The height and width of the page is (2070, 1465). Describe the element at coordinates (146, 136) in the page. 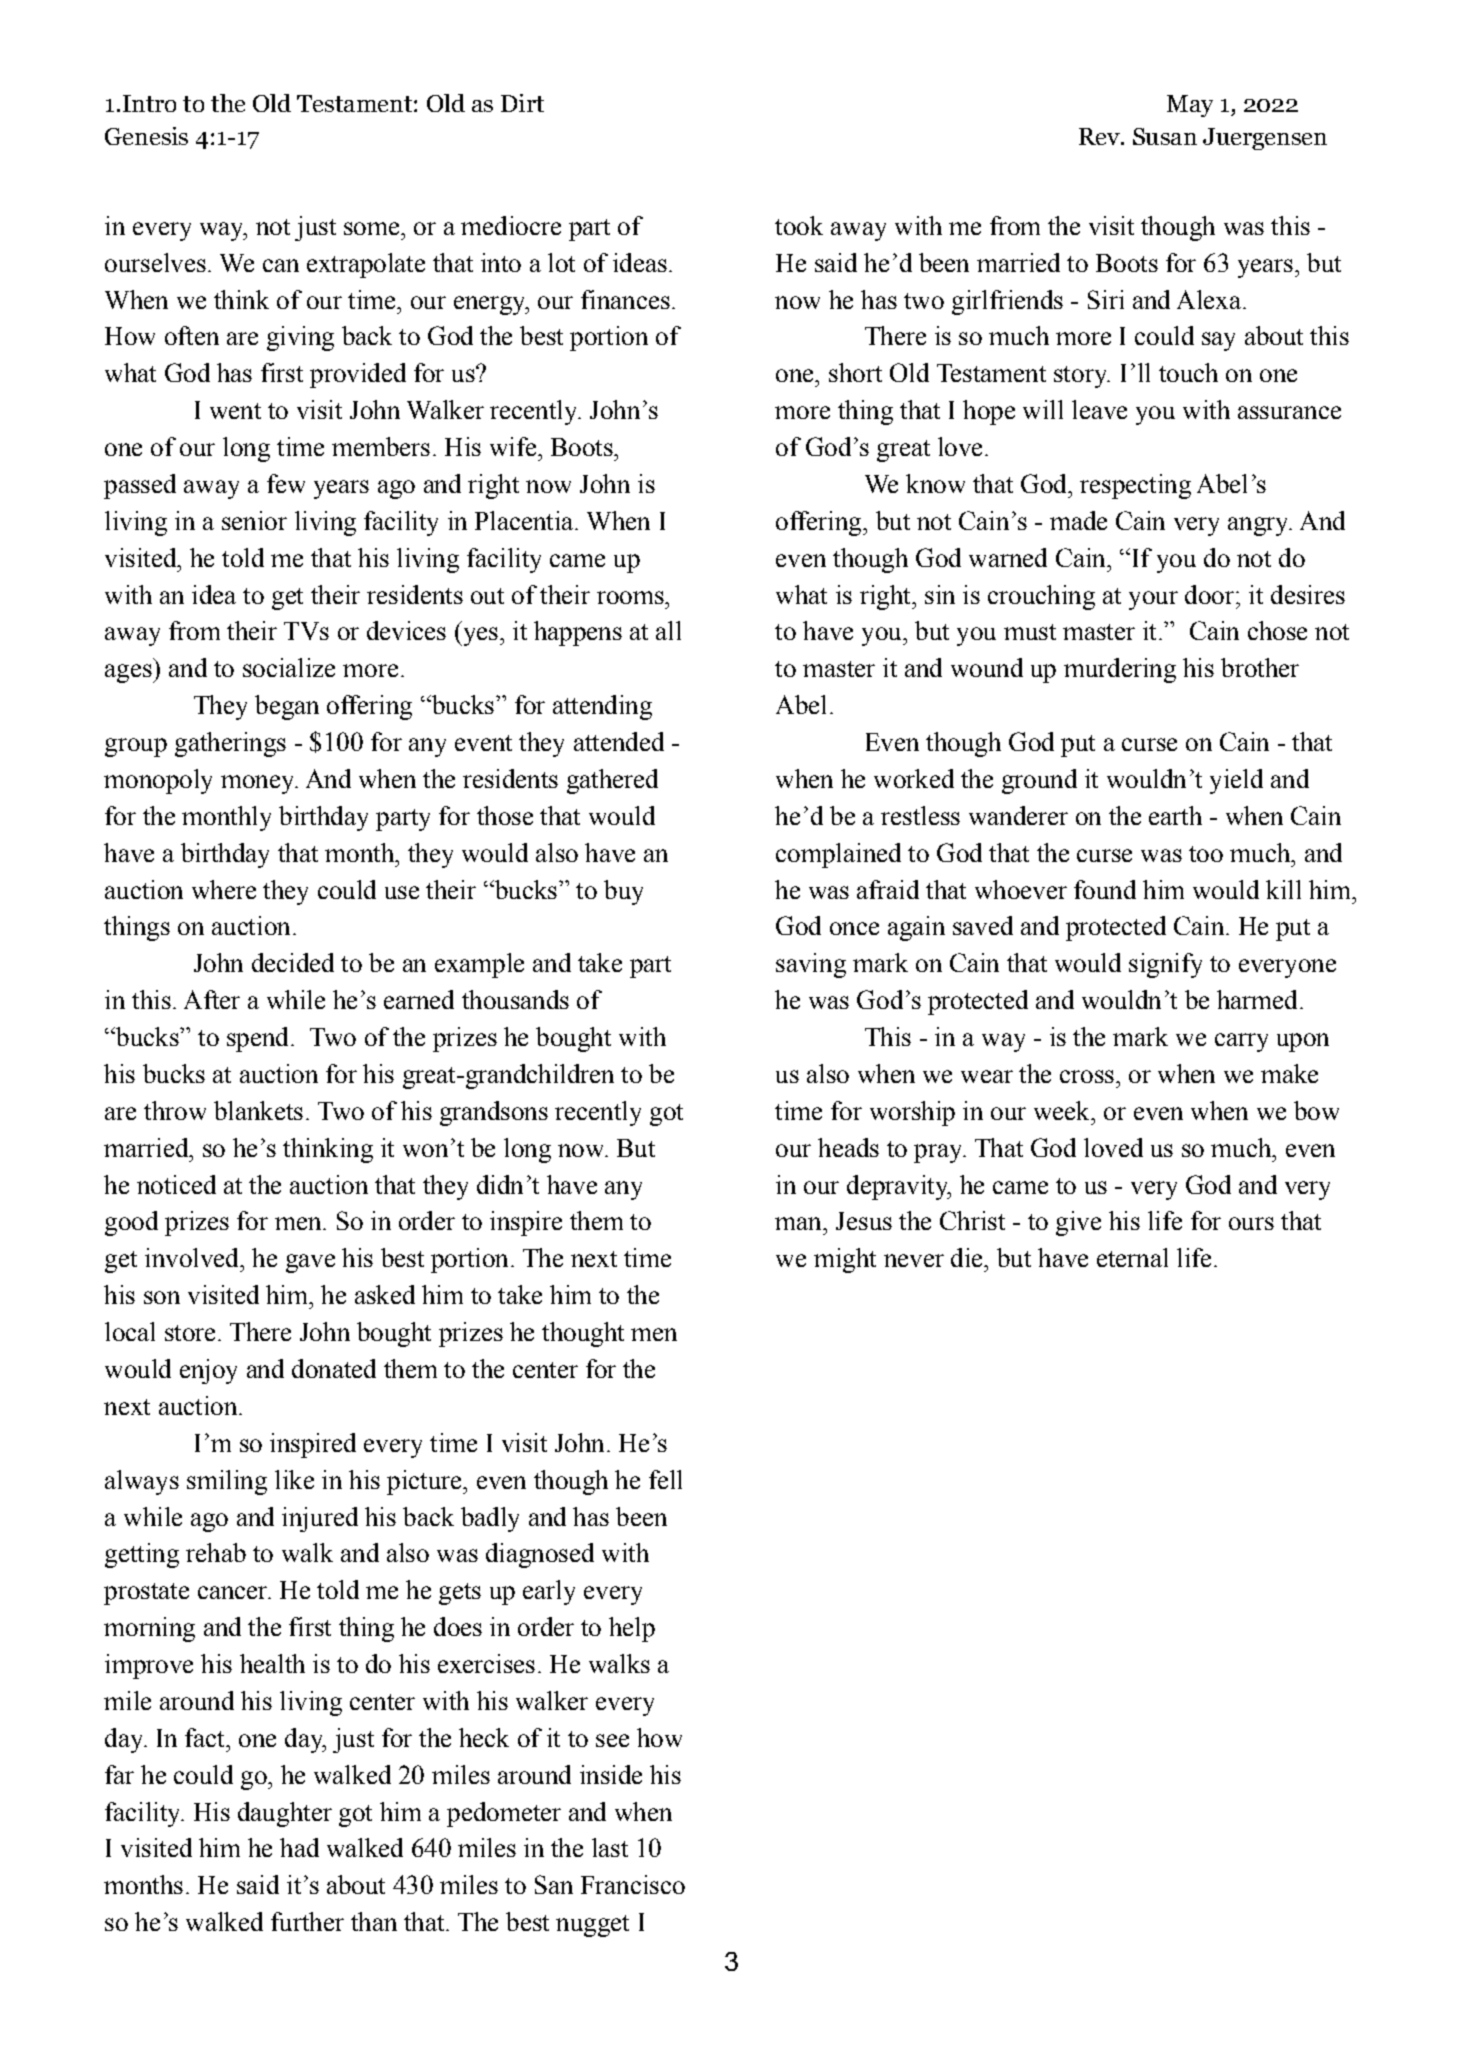

I see `Genesis` at that location.
